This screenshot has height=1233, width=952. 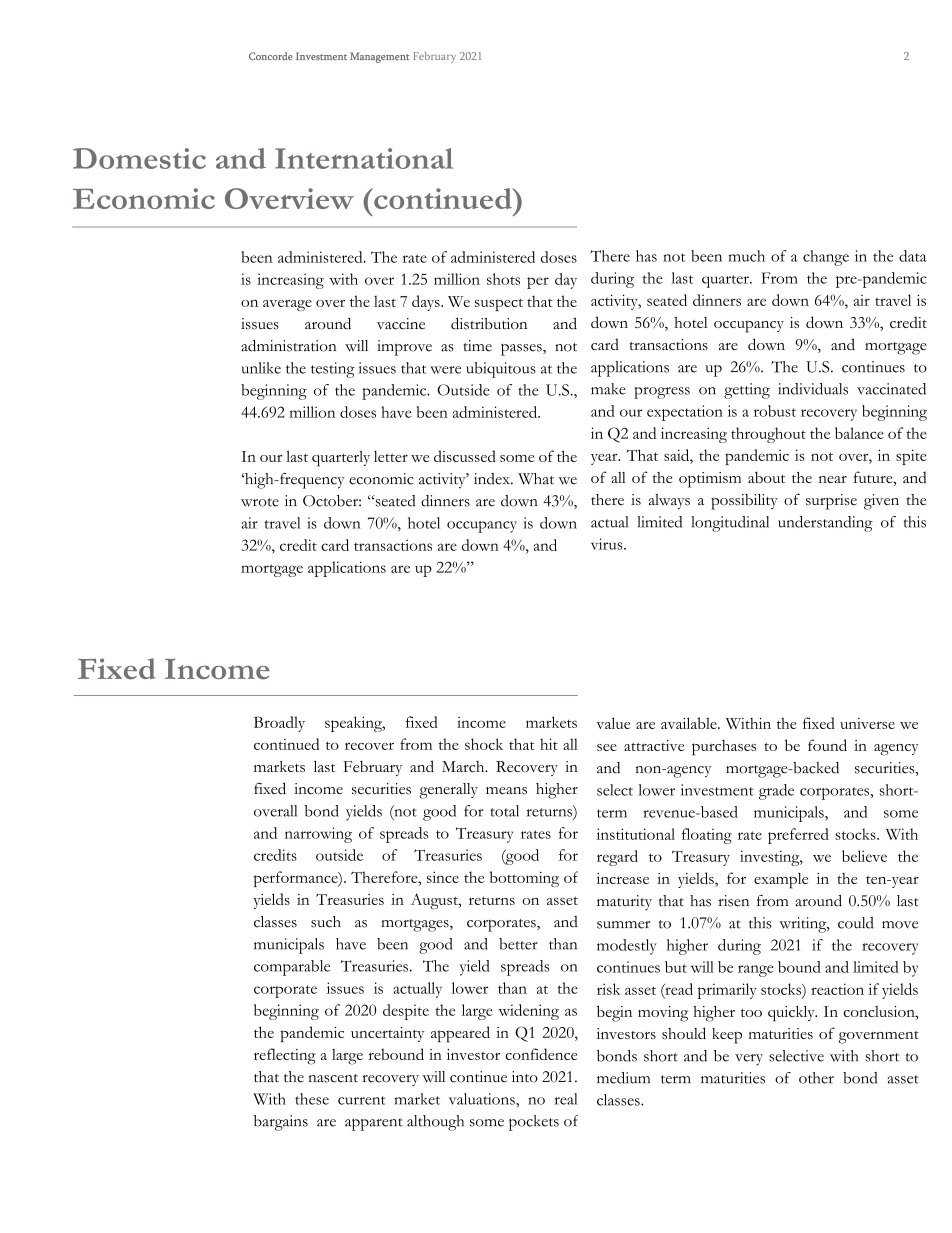 What do you see at coordinates (859, 433) in the screenshot?
I see `balance` at bounding box center [859, 433].
